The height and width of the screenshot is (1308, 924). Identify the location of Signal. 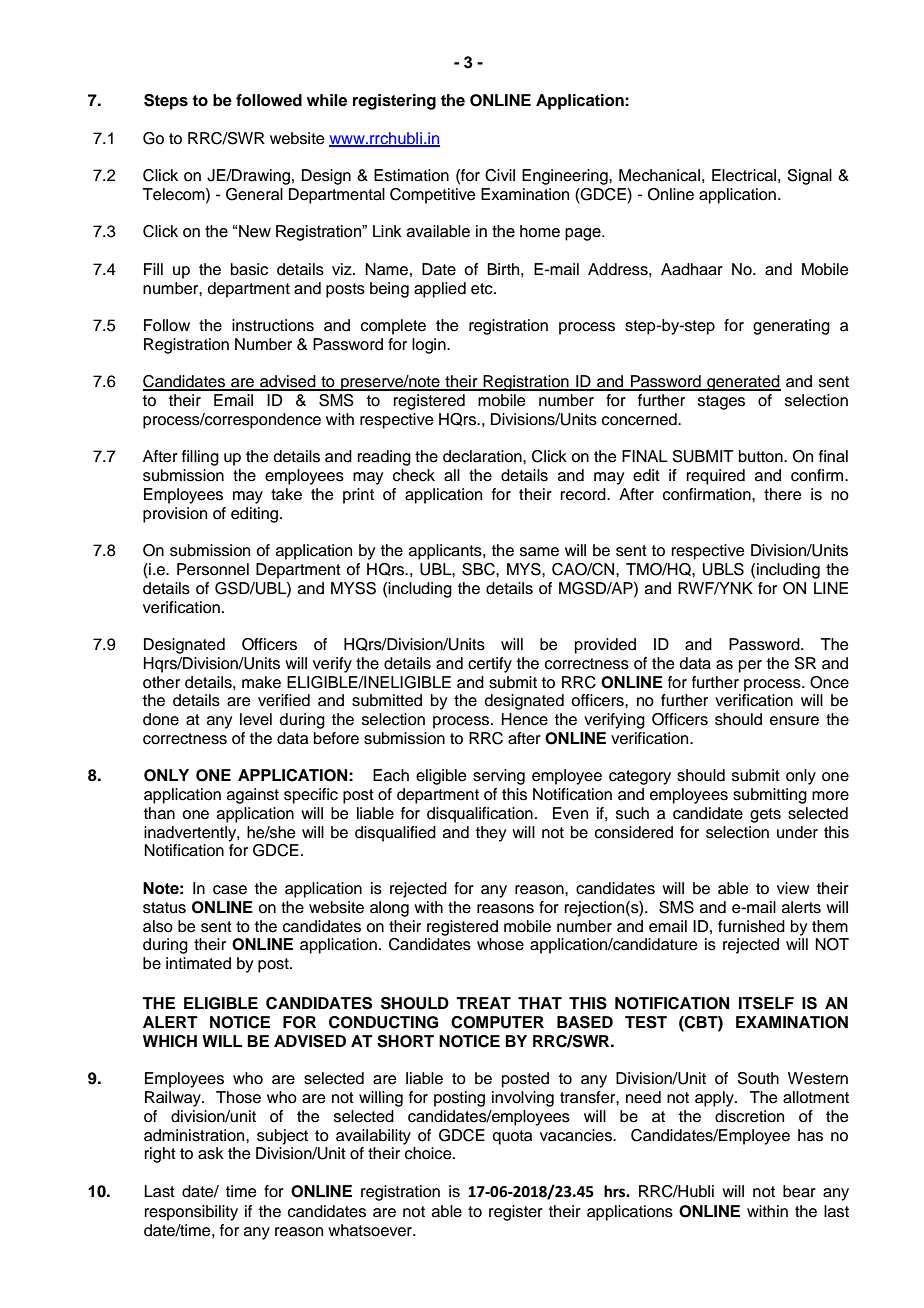
(809, 177).
